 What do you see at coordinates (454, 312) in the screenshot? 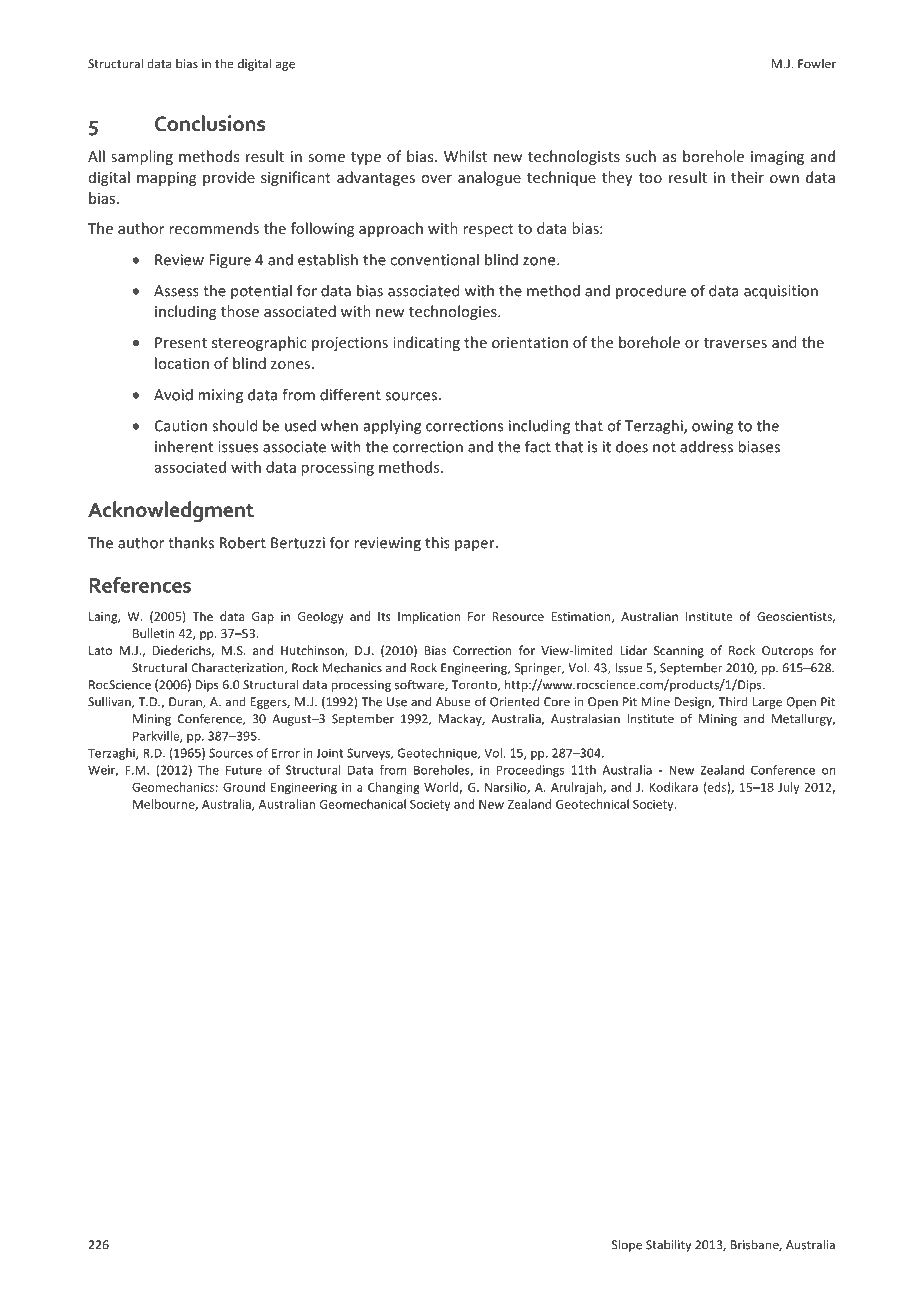
I see `technologies` at bounding box center [454, 312].
